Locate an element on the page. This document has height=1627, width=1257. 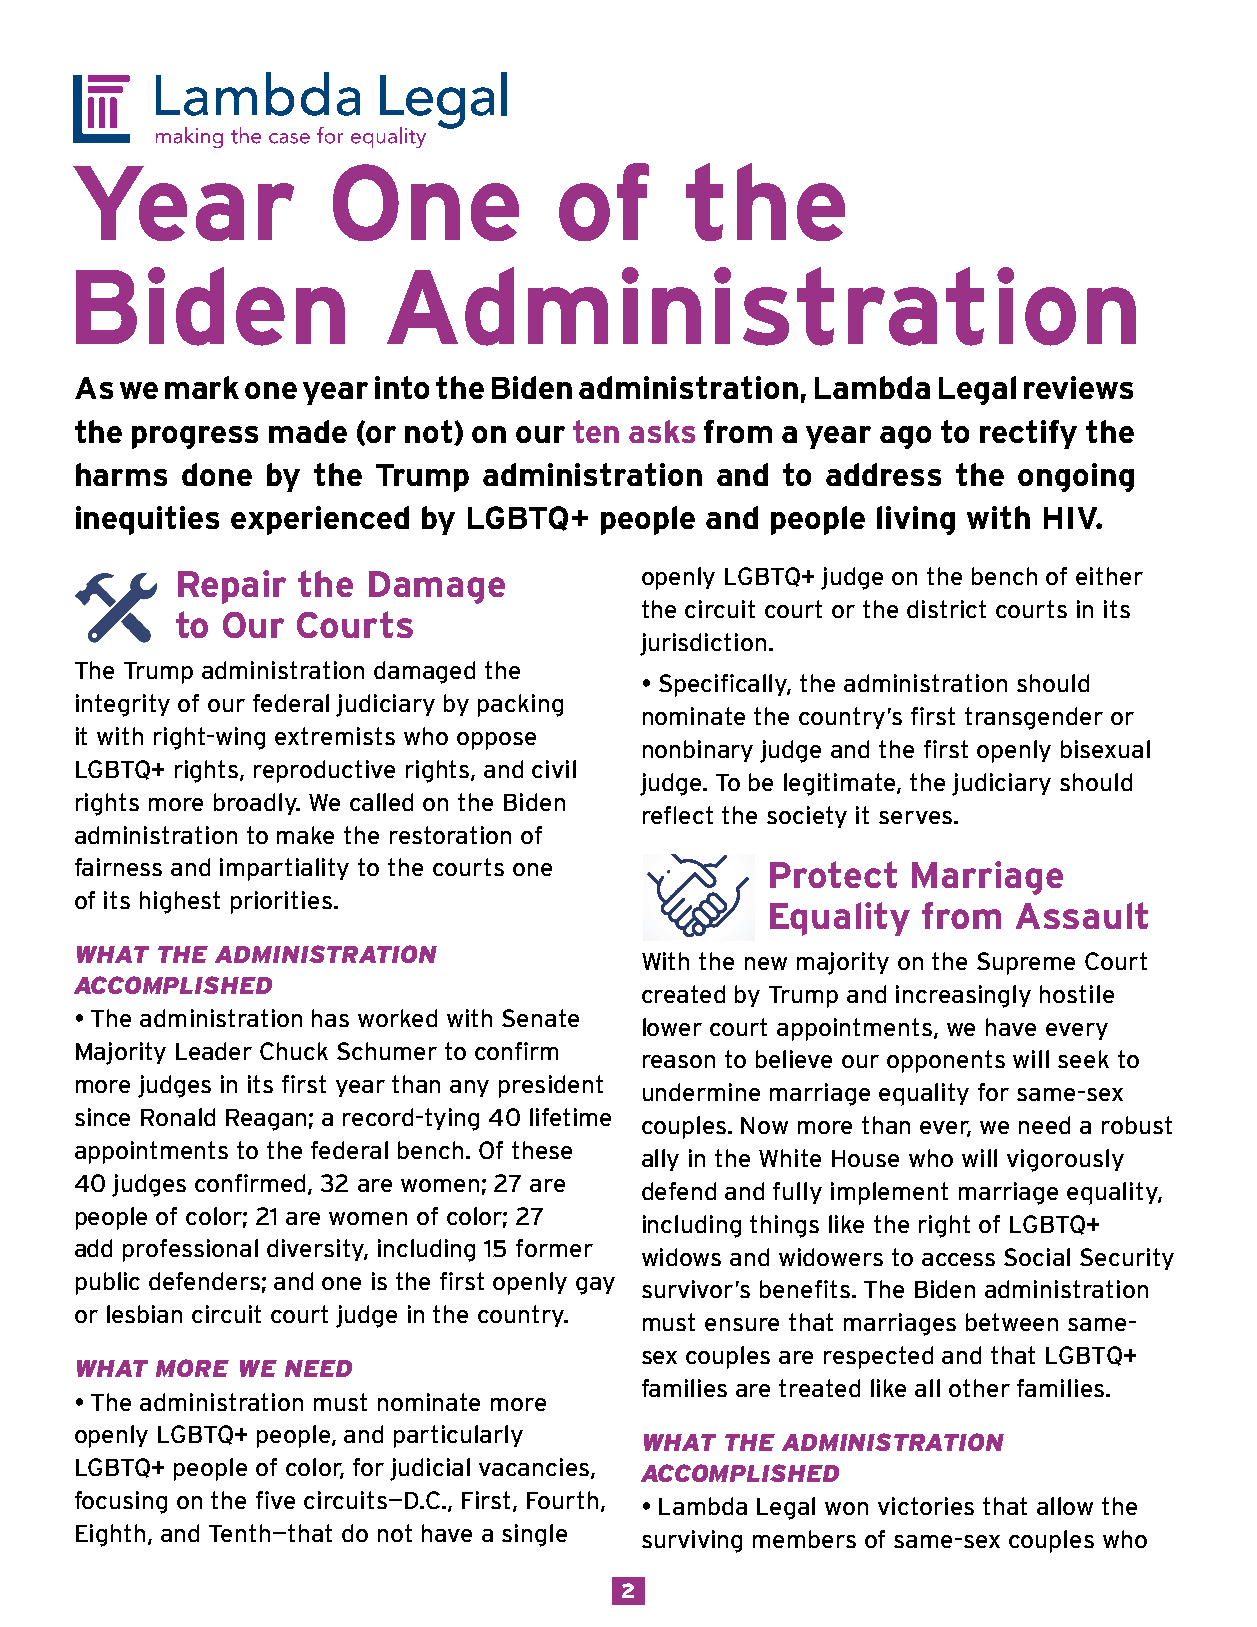
Repair is located at coordinates (232, 587).
